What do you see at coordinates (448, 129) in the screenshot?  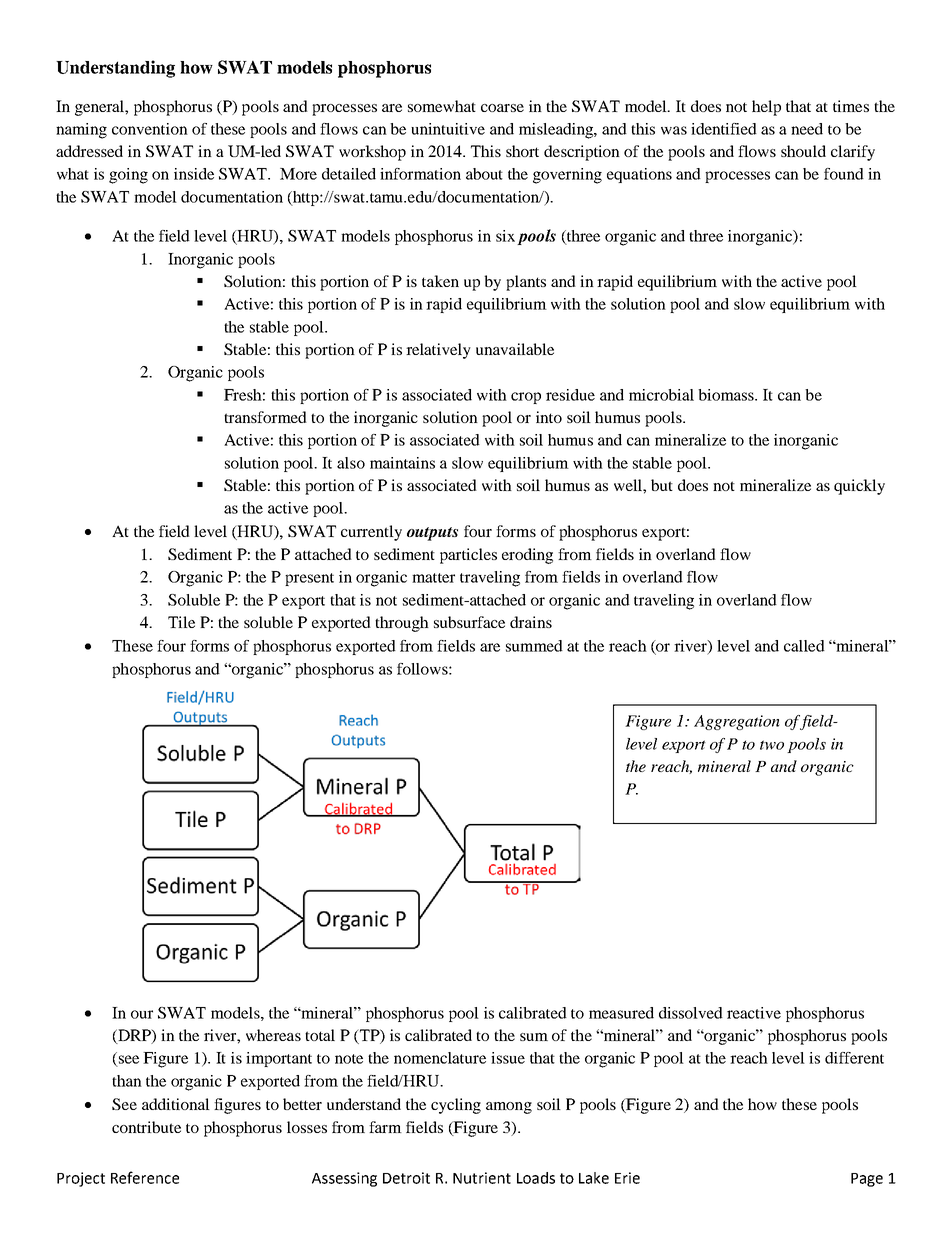 I see `unintuitive` at bounding box center [448, 129].
